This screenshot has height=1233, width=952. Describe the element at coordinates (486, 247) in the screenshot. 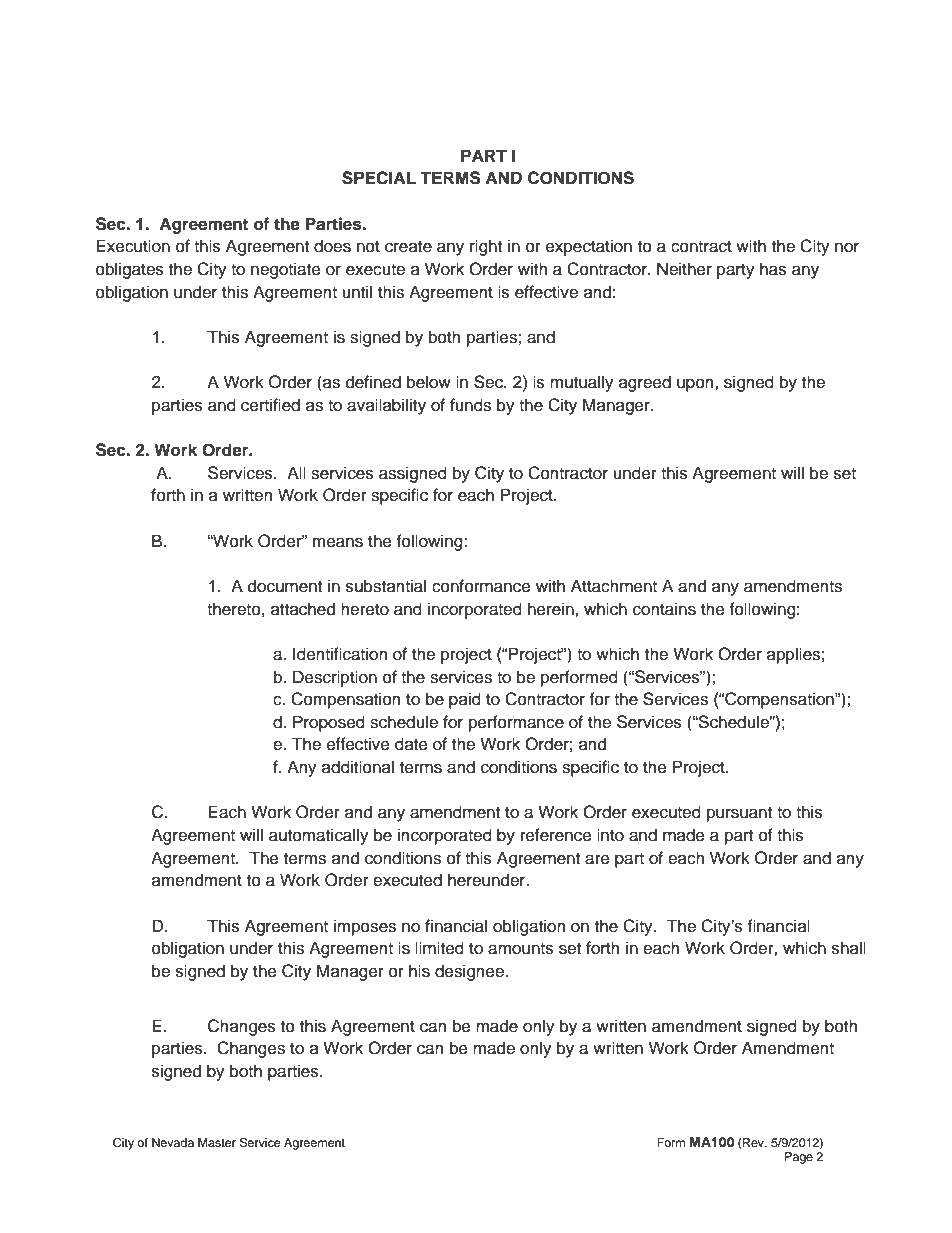

I see `right` at that location.
